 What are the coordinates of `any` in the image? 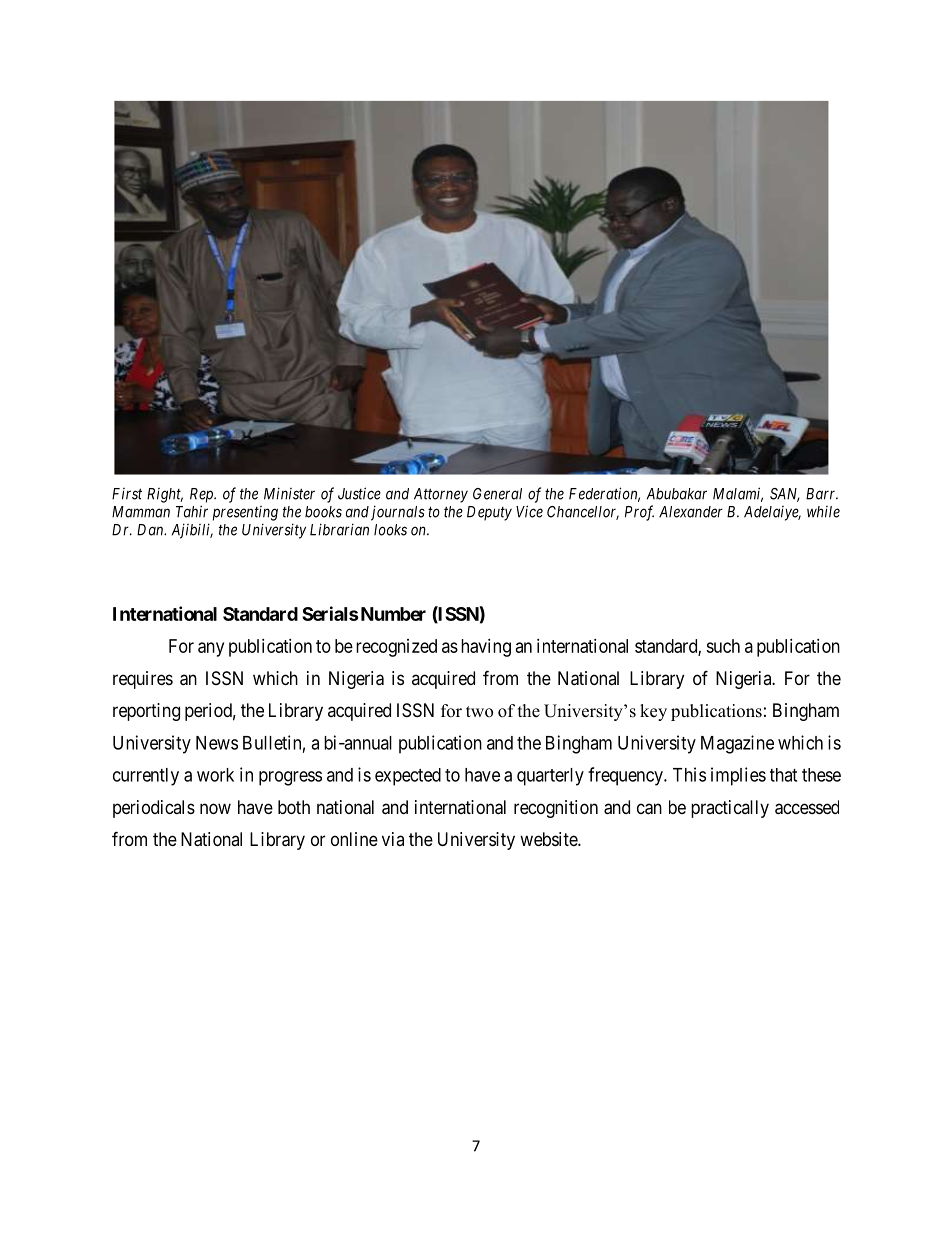 It's located at (211, 649).
